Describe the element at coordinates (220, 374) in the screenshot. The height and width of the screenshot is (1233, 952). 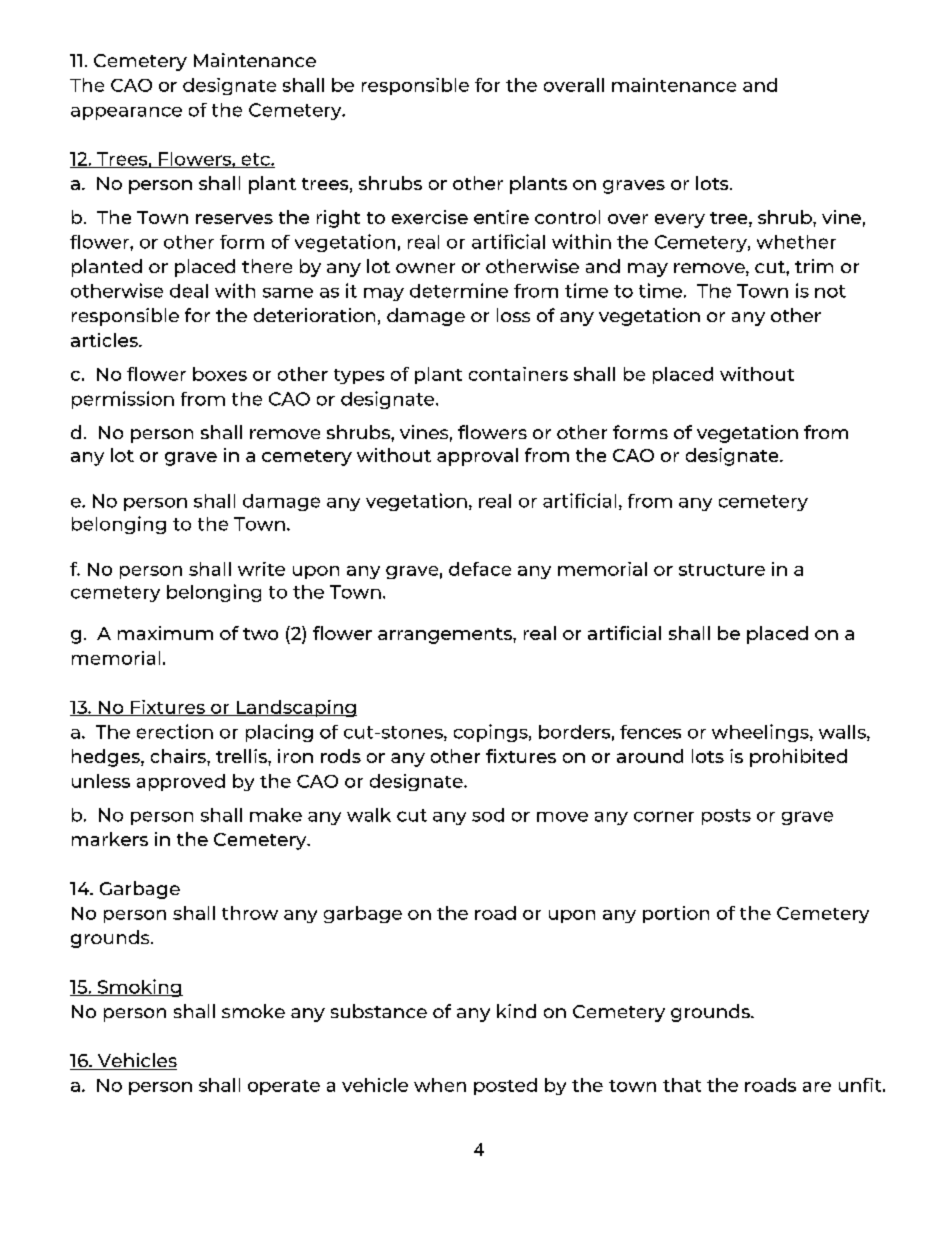
I see `boxes` at that location.
